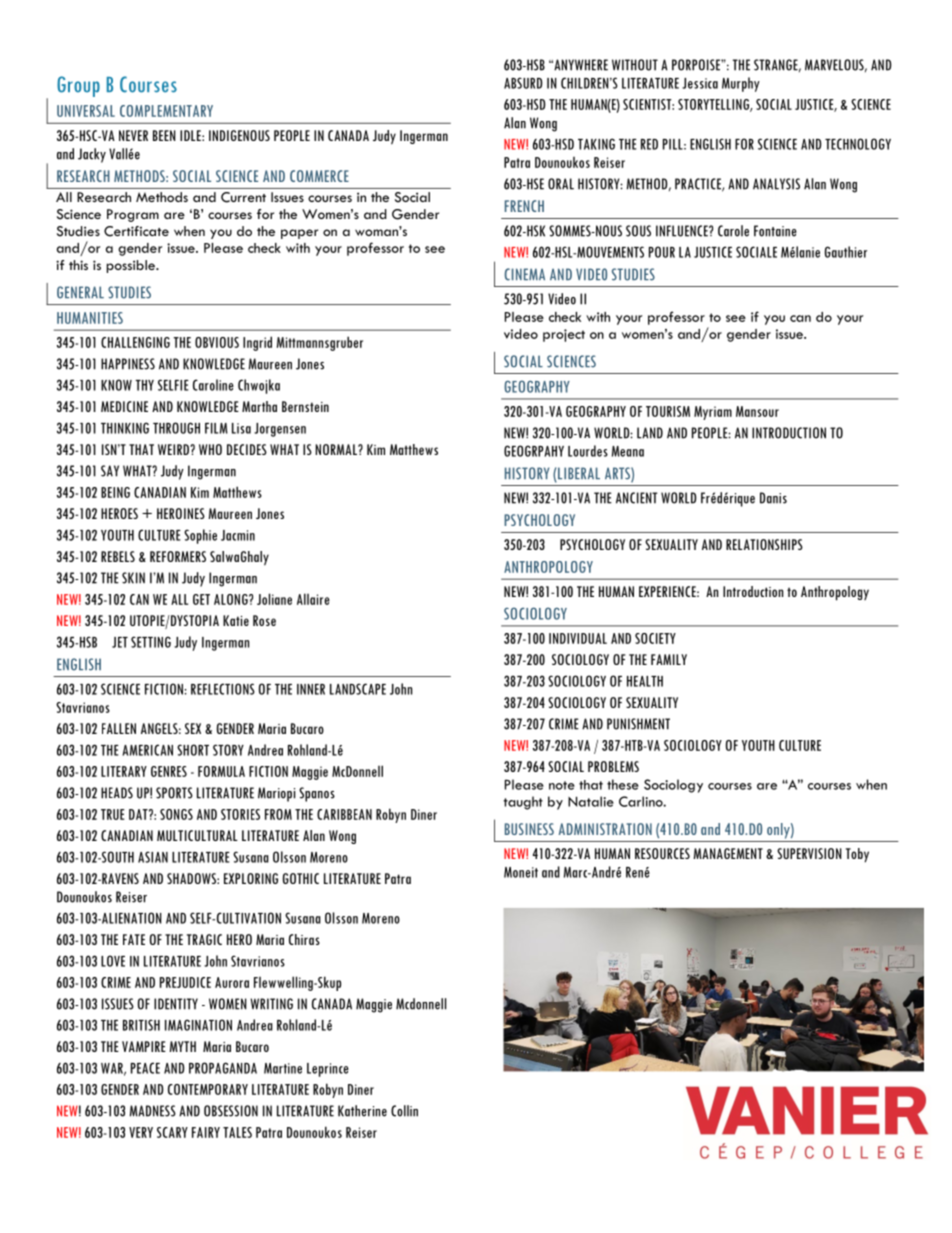  What do you see at coordinates (153, 1111) in the screenshot?
I see `MADNESS` at bounding box center [153, 1111].
